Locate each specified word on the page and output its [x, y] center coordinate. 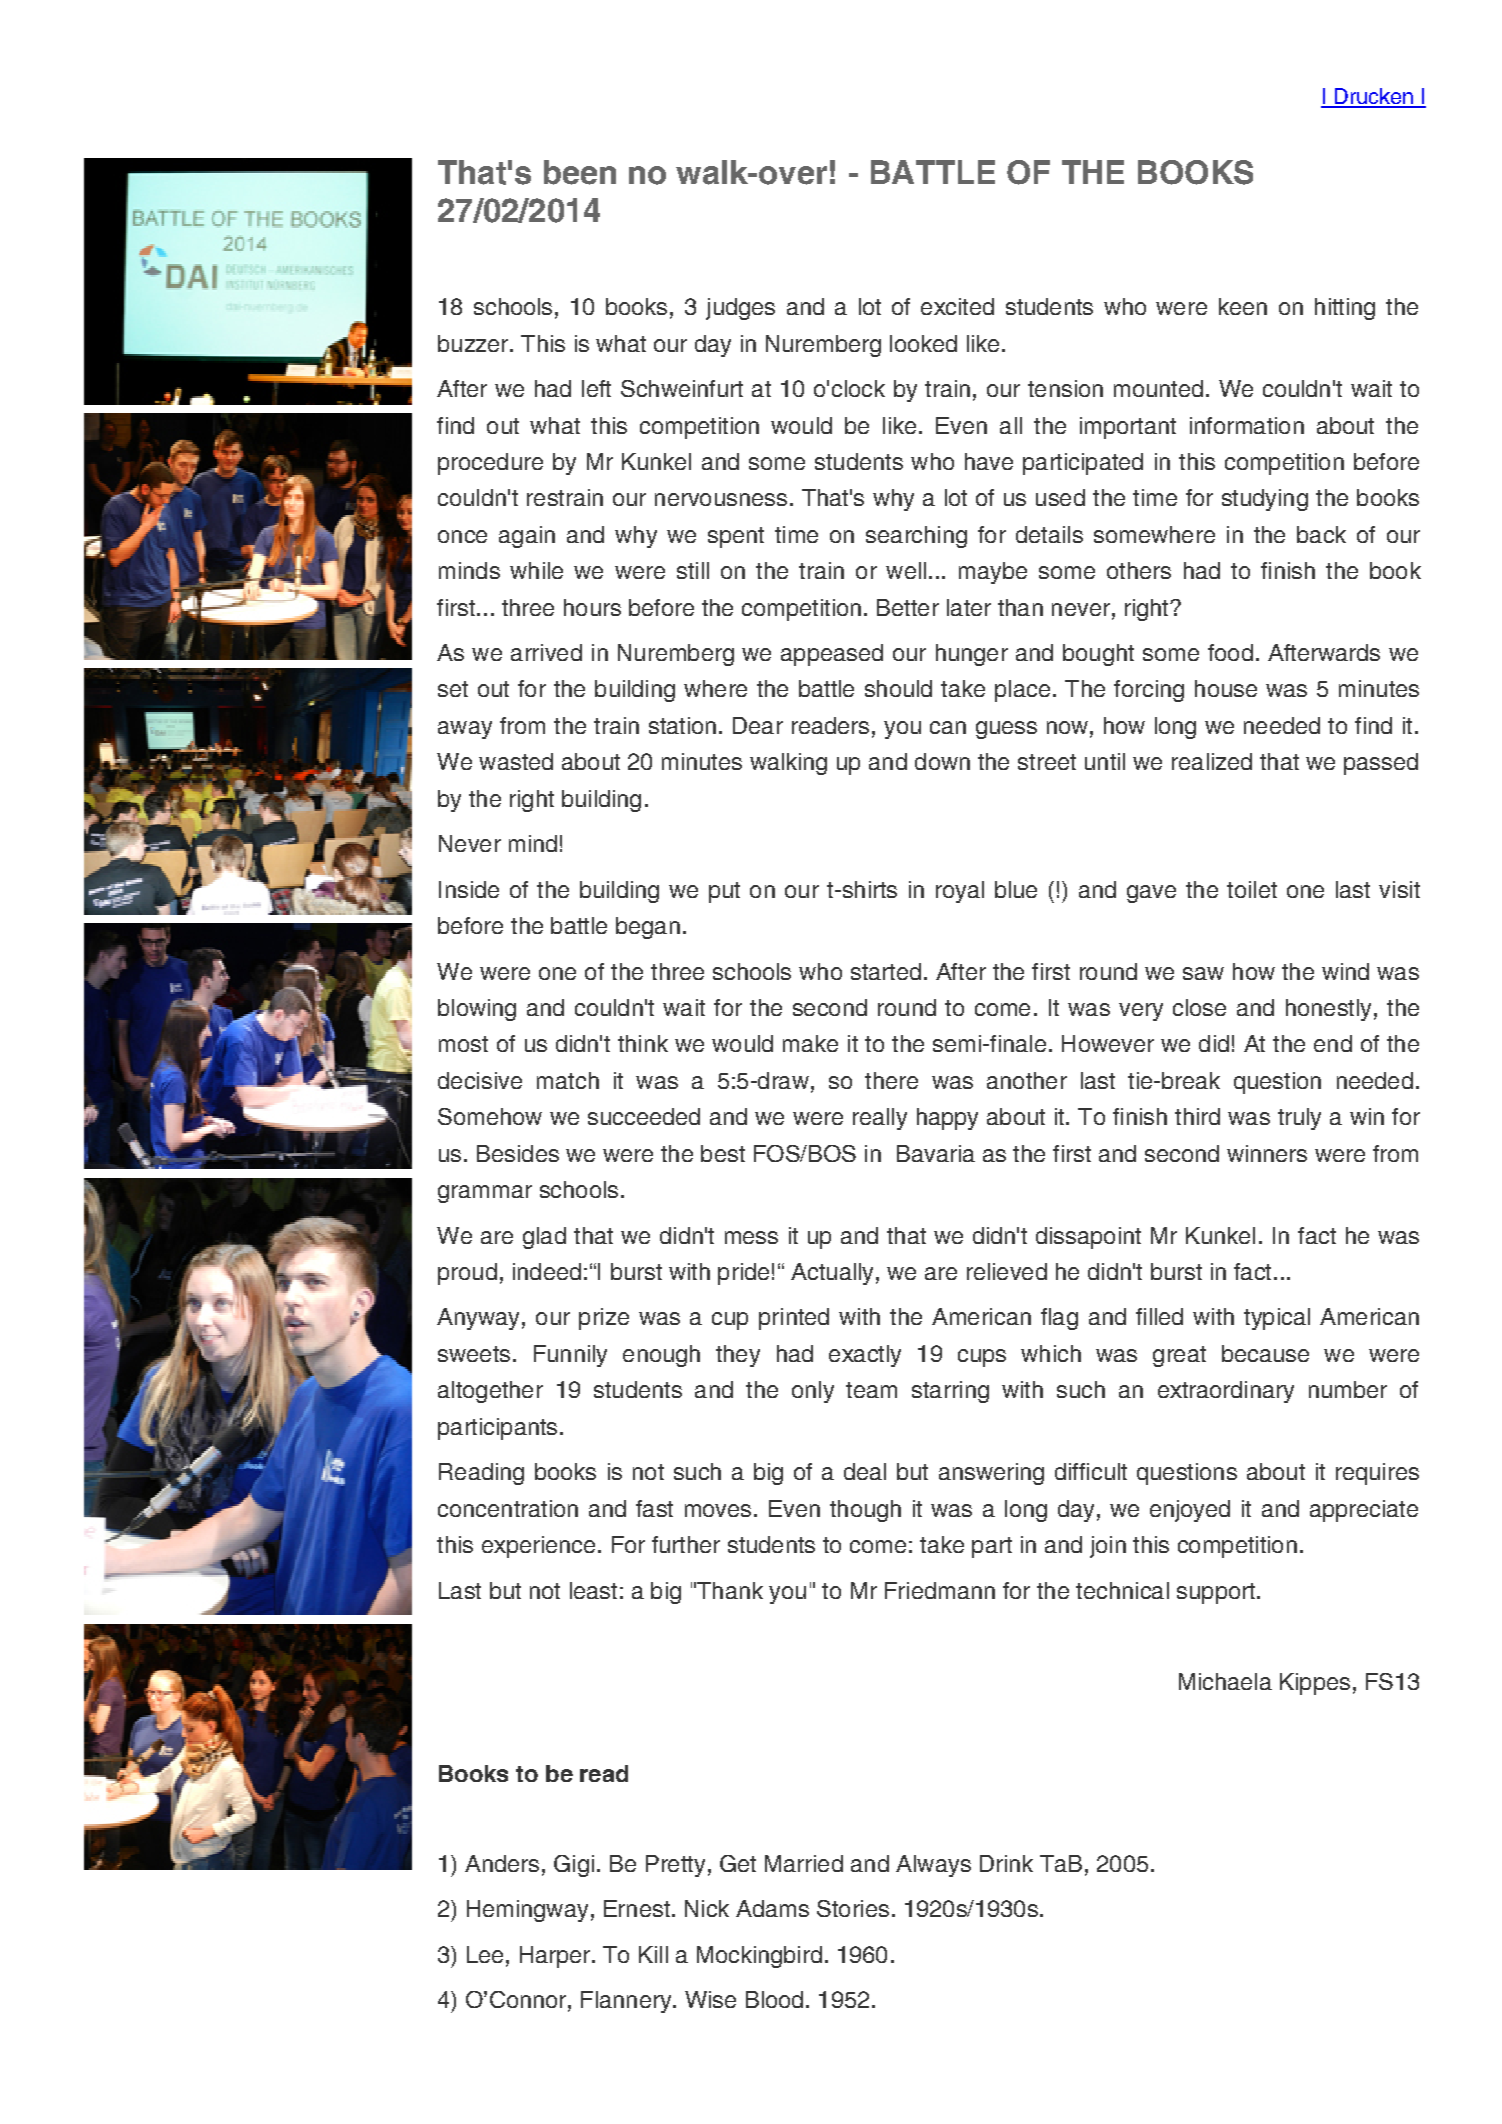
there [891, 1080]
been [580, 172]
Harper [555, 1957]
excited [957, 306]
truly [1299, 1119]
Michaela [1225, 1681]
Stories [853, 1908]
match [568, 1080]
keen [1243, 306]
